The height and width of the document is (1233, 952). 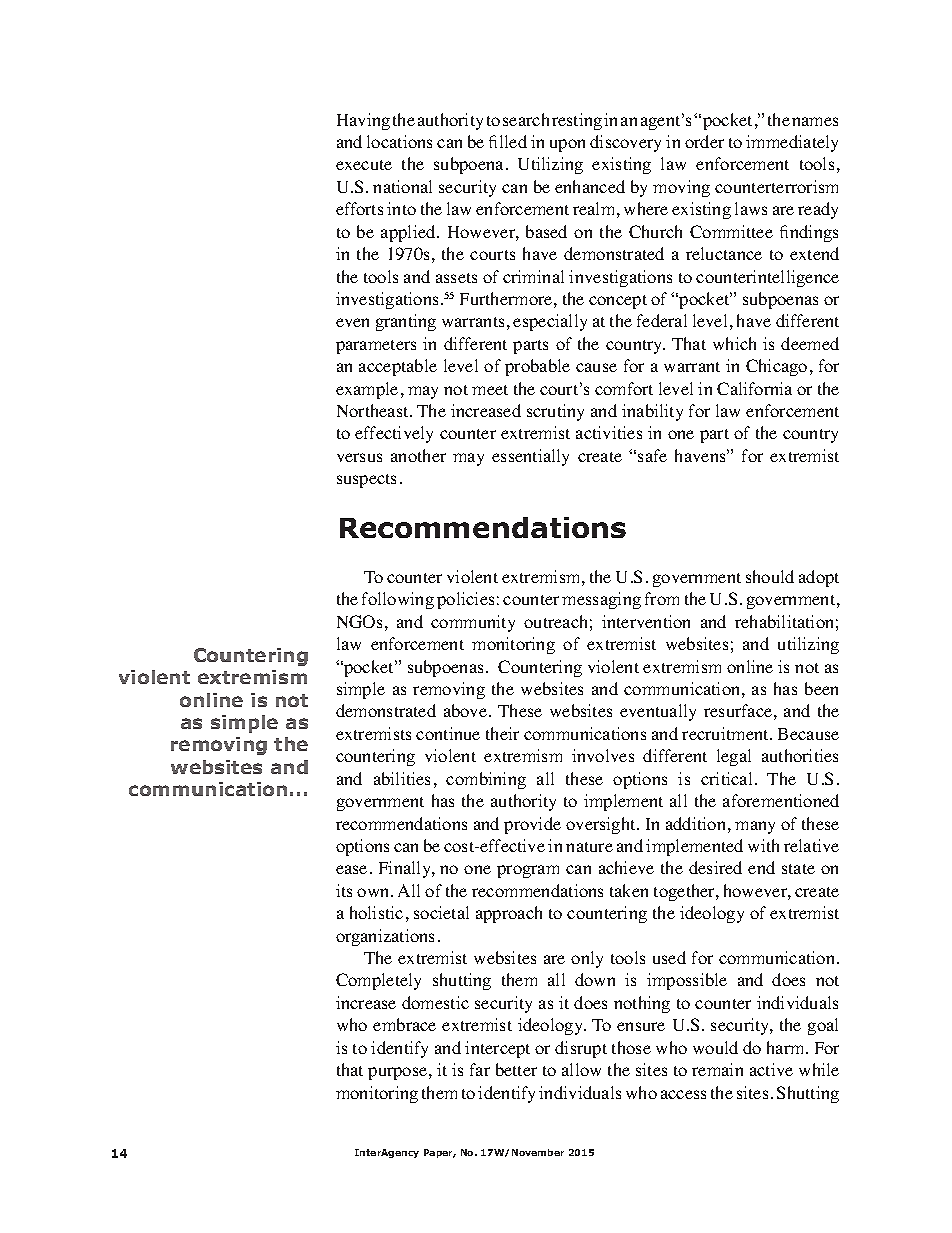 What do you see at coordinates (602, 825) in the document?
I see `oversight` at bounding box center [602, 825].
